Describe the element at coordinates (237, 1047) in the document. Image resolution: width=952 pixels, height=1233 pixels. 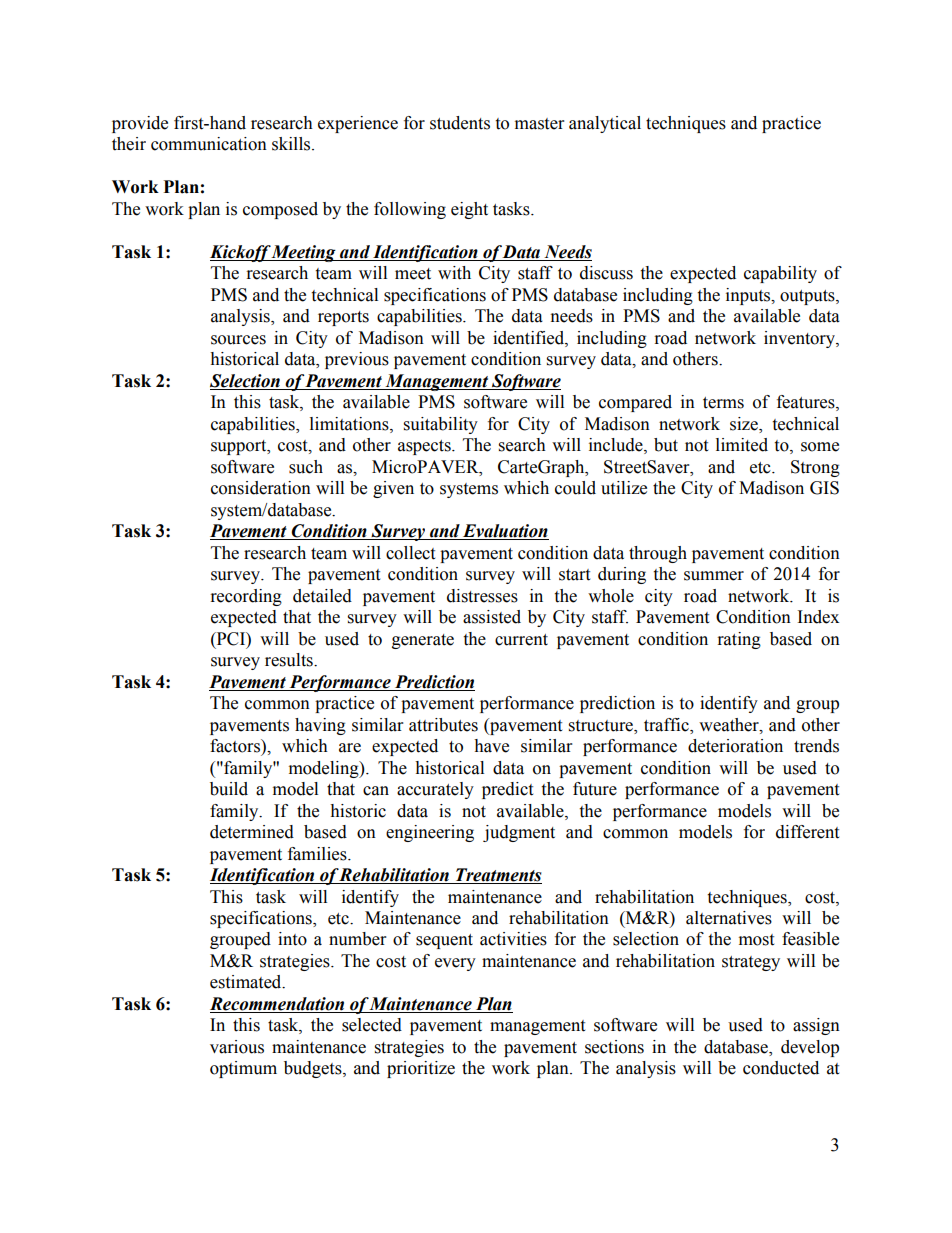
I see `various` at that location.
